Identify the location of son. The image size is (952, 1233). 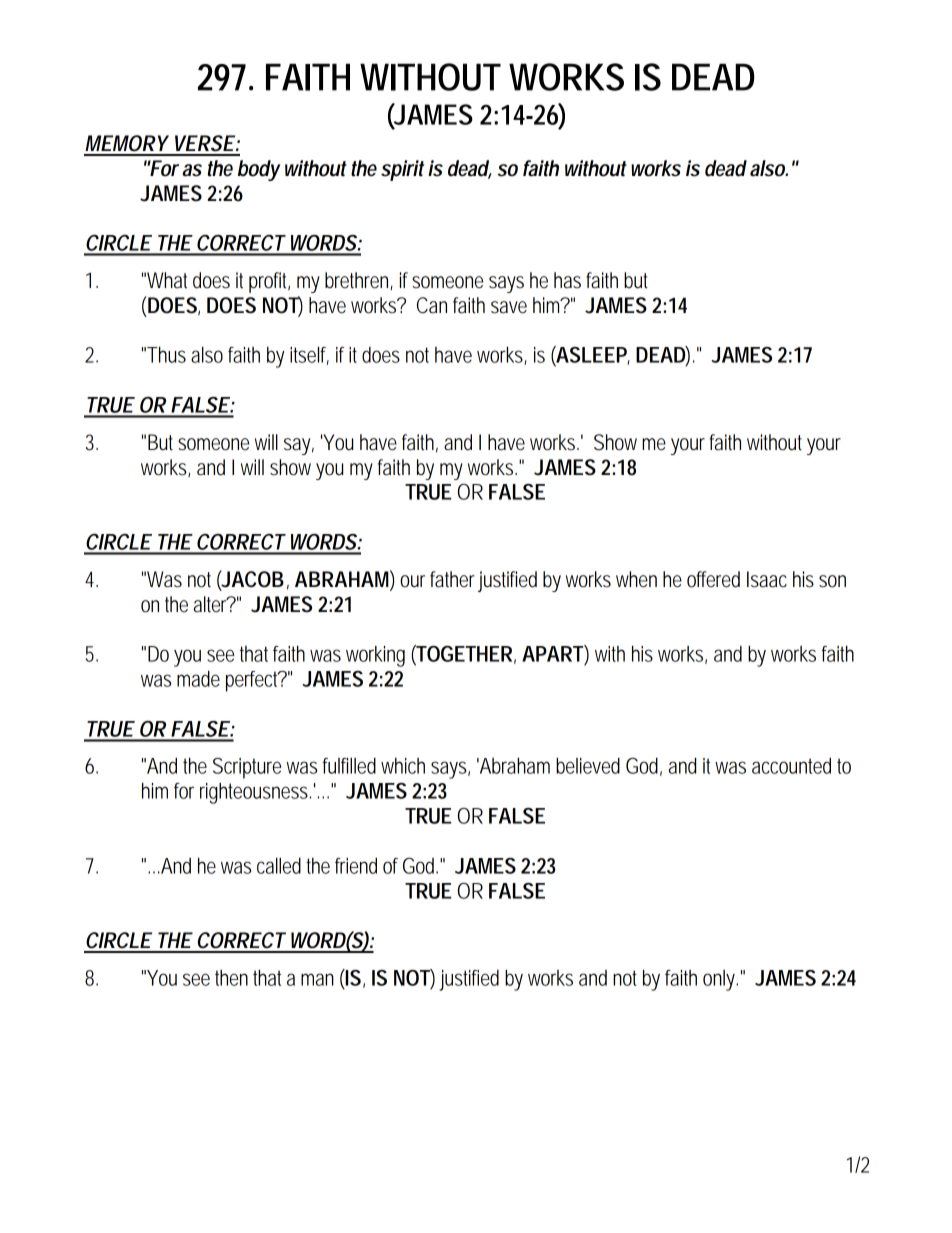
(832, 581).
